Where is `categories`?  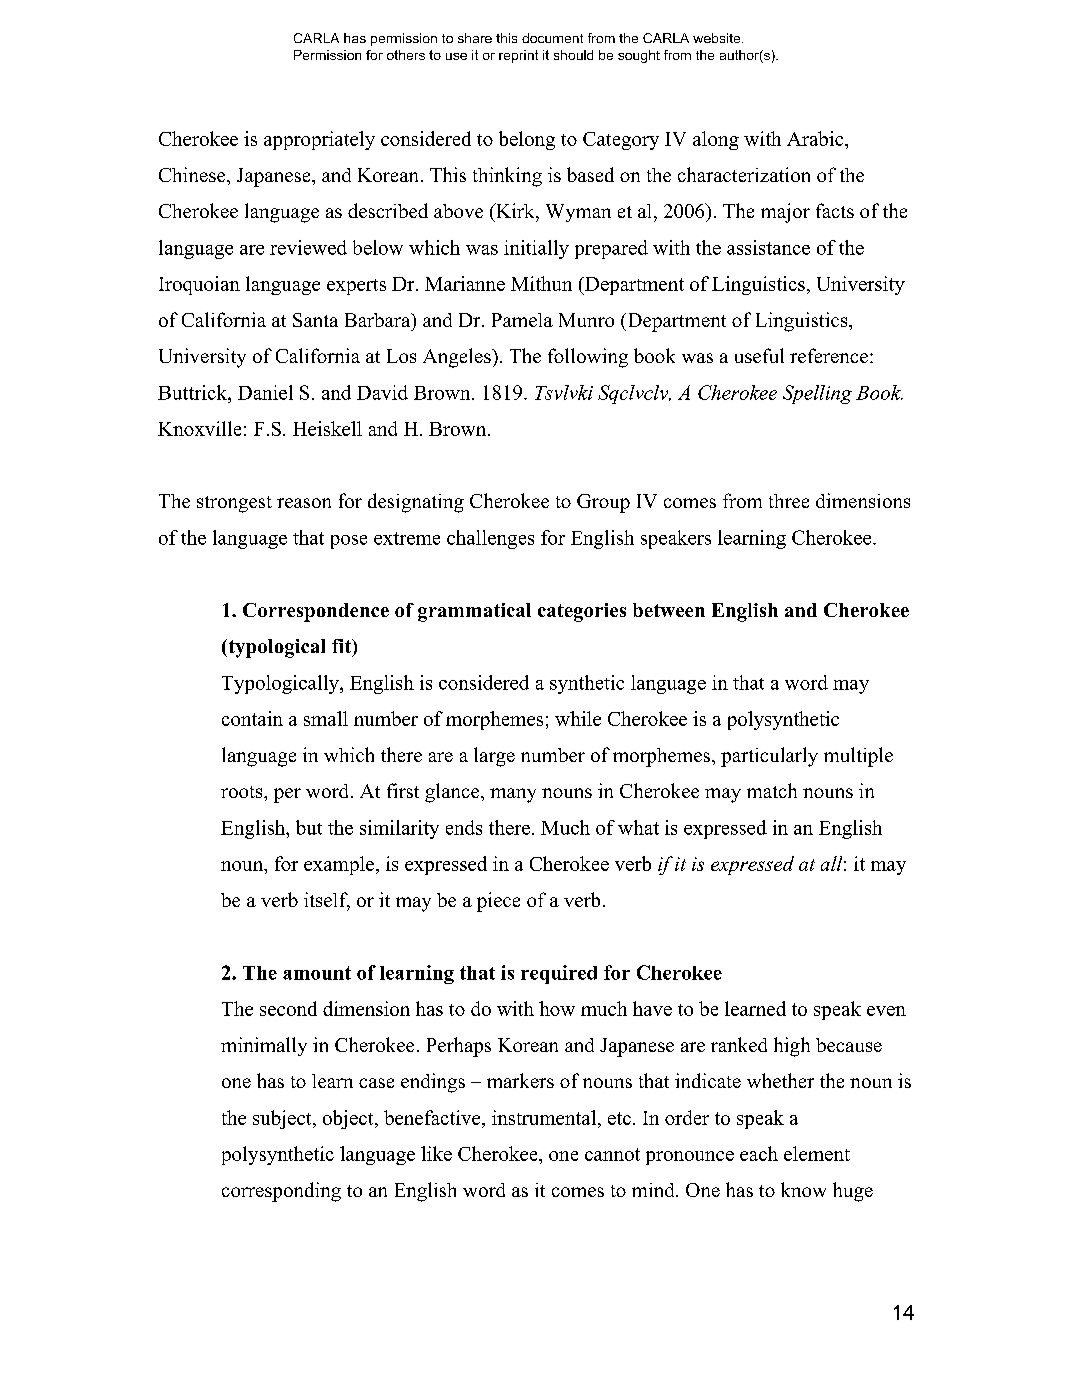 categories is located at coordinates (582, 612).
